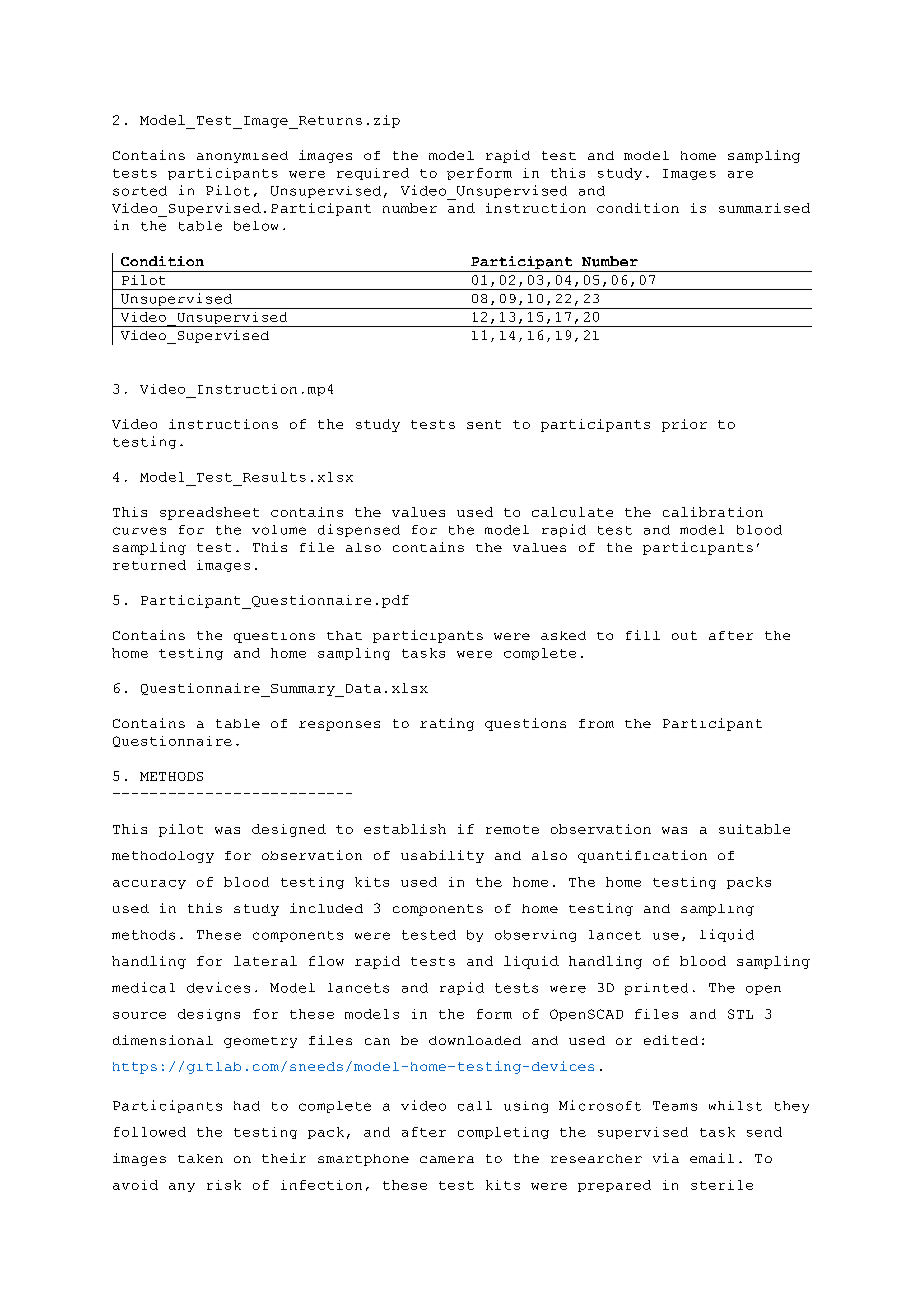  Describe the element at coordinates (359, 530) in the screenshot. I see `dispensed` at that location.
